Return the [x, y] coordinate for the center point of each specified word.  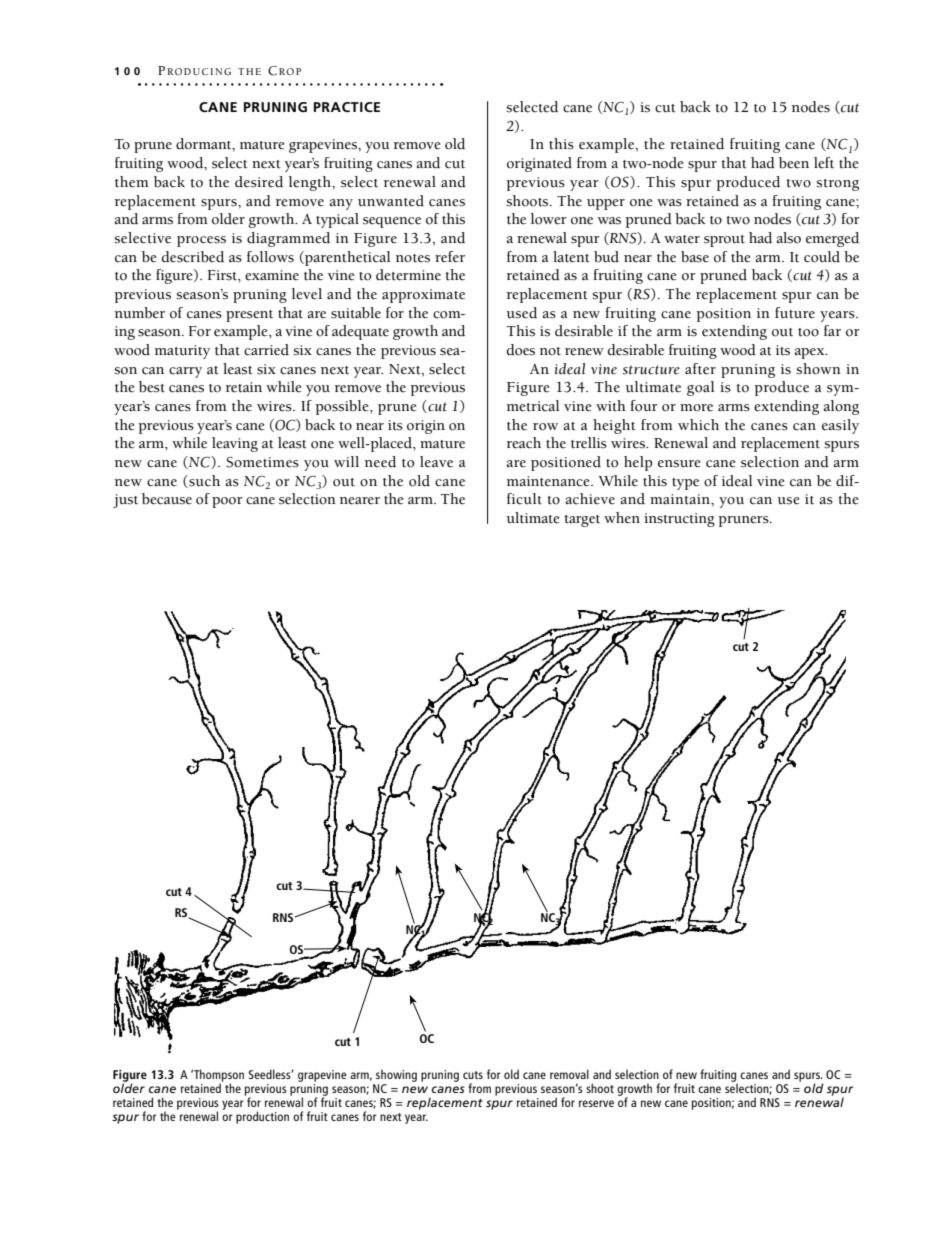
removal [569, 1074]
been [794, 163]
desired [259, 182]
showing [396, 1075]
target [582, 521]
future [795, 313]
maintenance [549, 481]
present [249, 316]
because [167, 499]
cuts [473, 1075]
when [622, 518]
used [522, 313]
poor [227, 502]
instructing [679, 520]
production [262, 1117]
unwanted [391, 201]
